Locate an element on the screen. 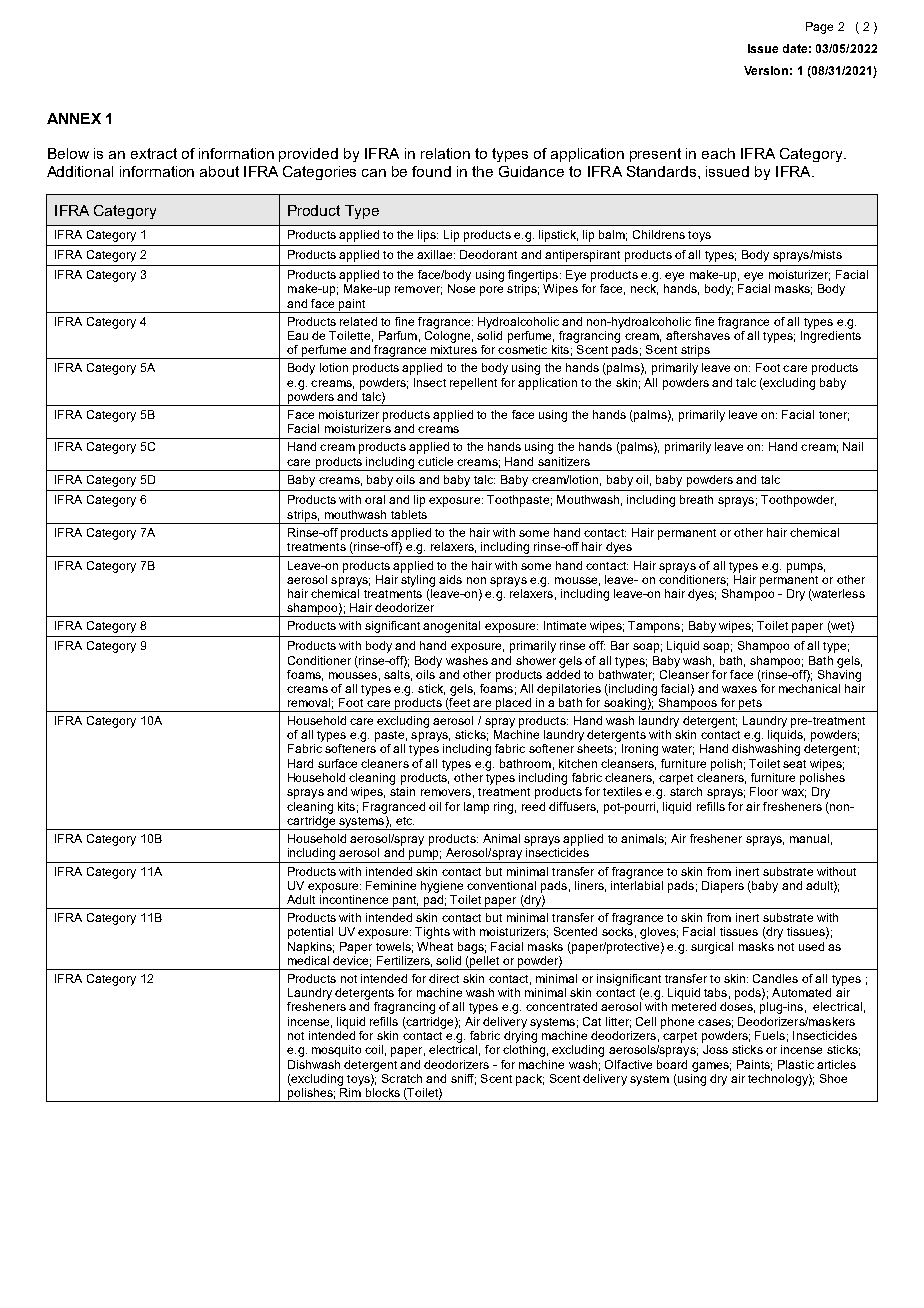 The image size is (924, 1308). Page is located at coordinates (819, 28).
